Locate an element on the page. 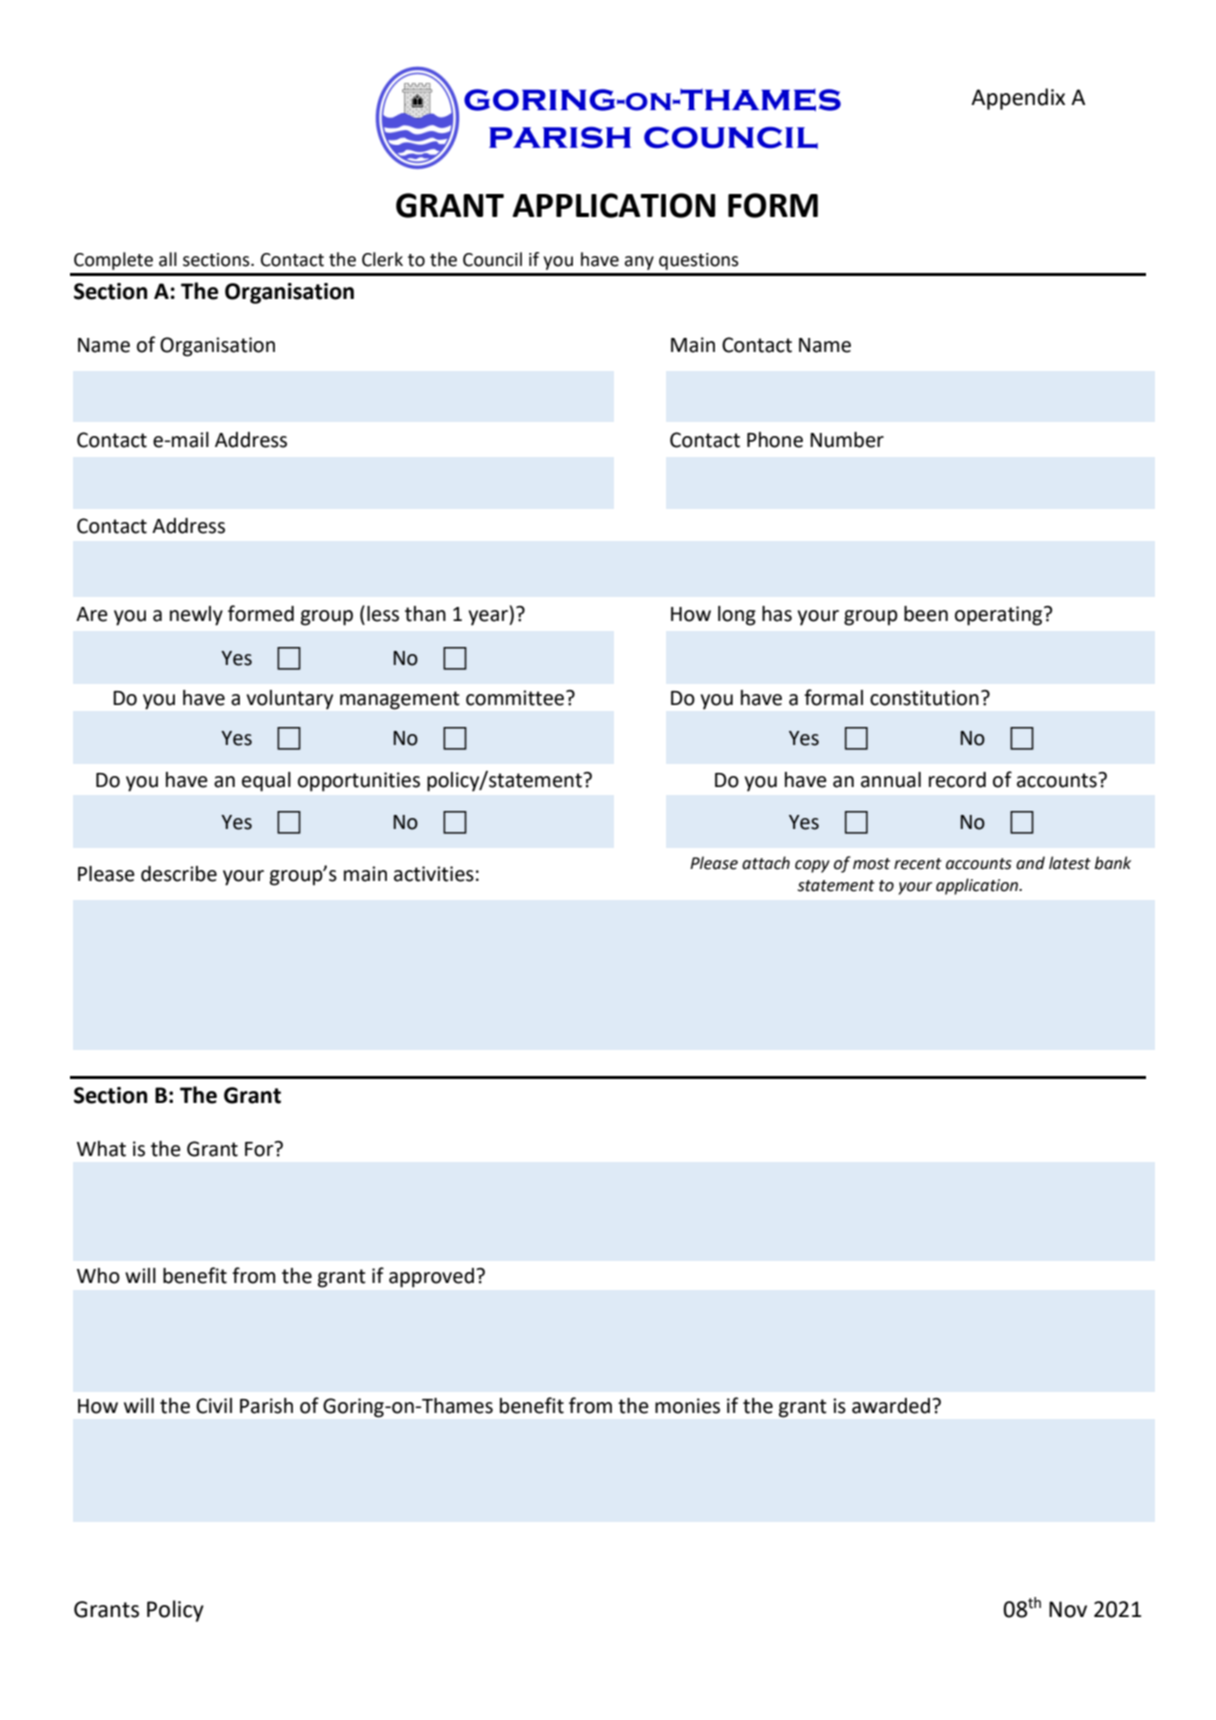 The width and height of the page is (1216, 1720). all is located at coordinates (168, 259).
